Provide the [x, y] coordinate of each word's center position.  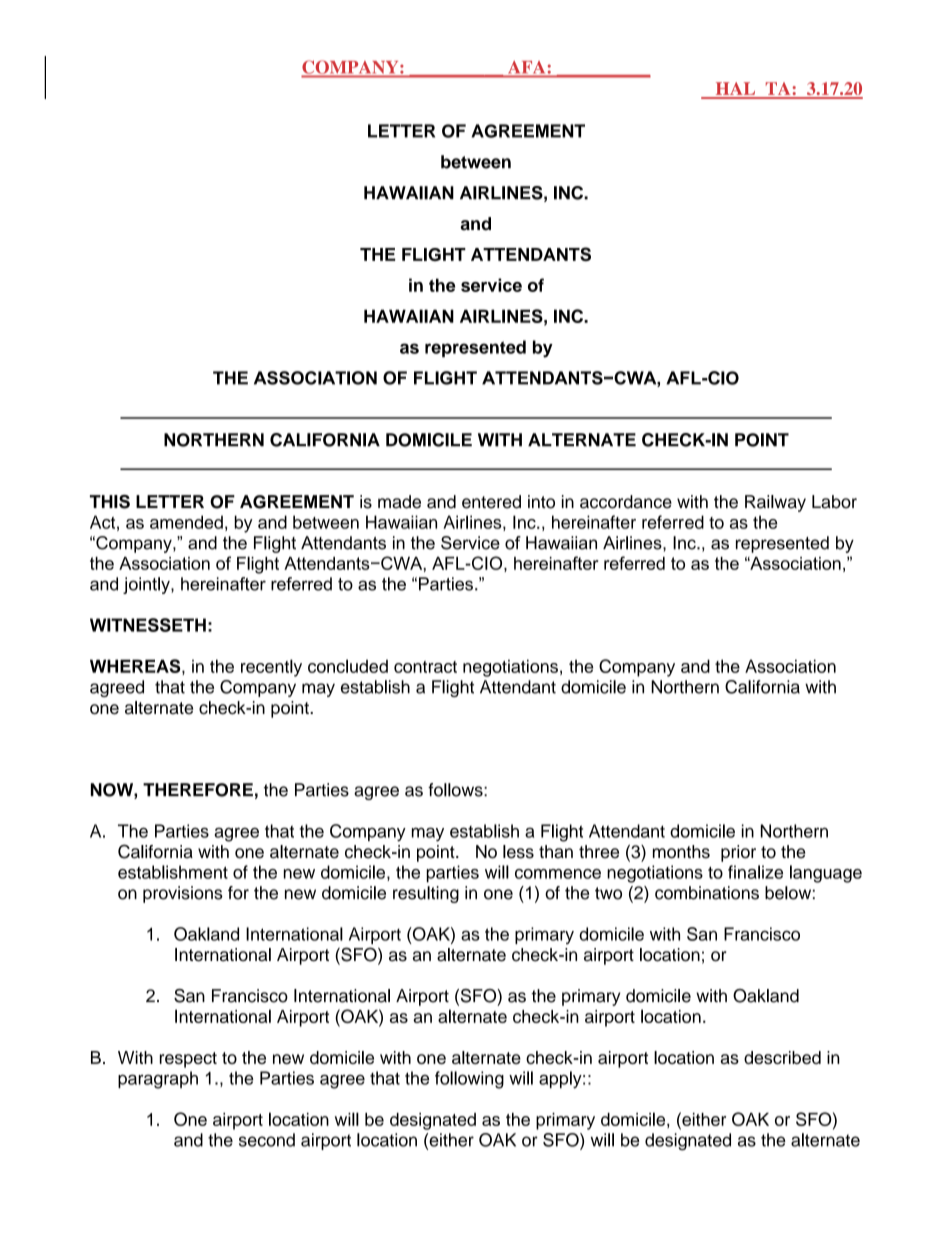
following [469, 1080]
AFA [527, 67]
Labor [834, 502]
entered [491, 502]
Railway [775, 503]
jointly [147, 585]
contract [425, 667]
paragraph [158, 1080]
